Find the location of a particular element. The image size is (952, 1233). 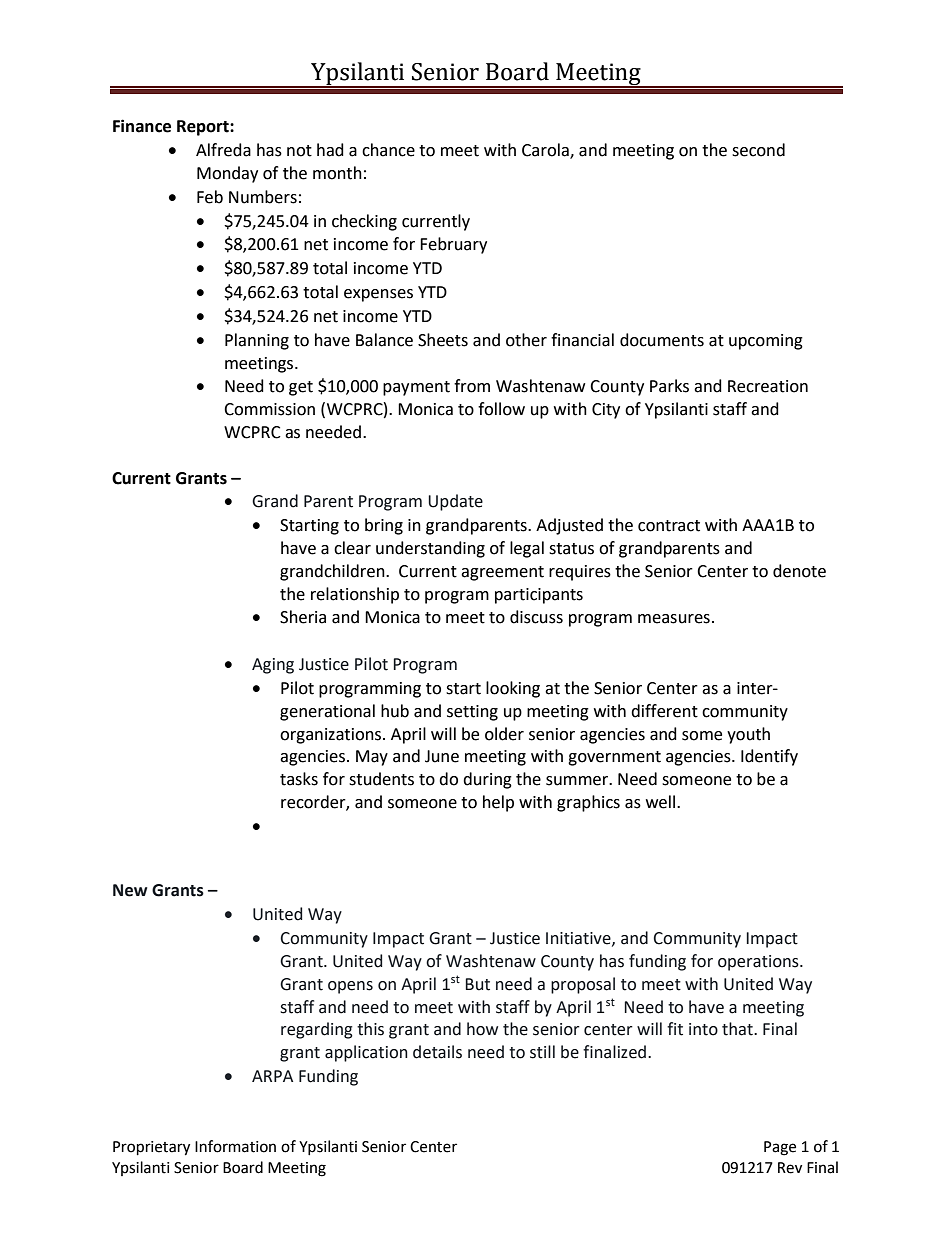

Monday is located at coordinates (227, 174).
